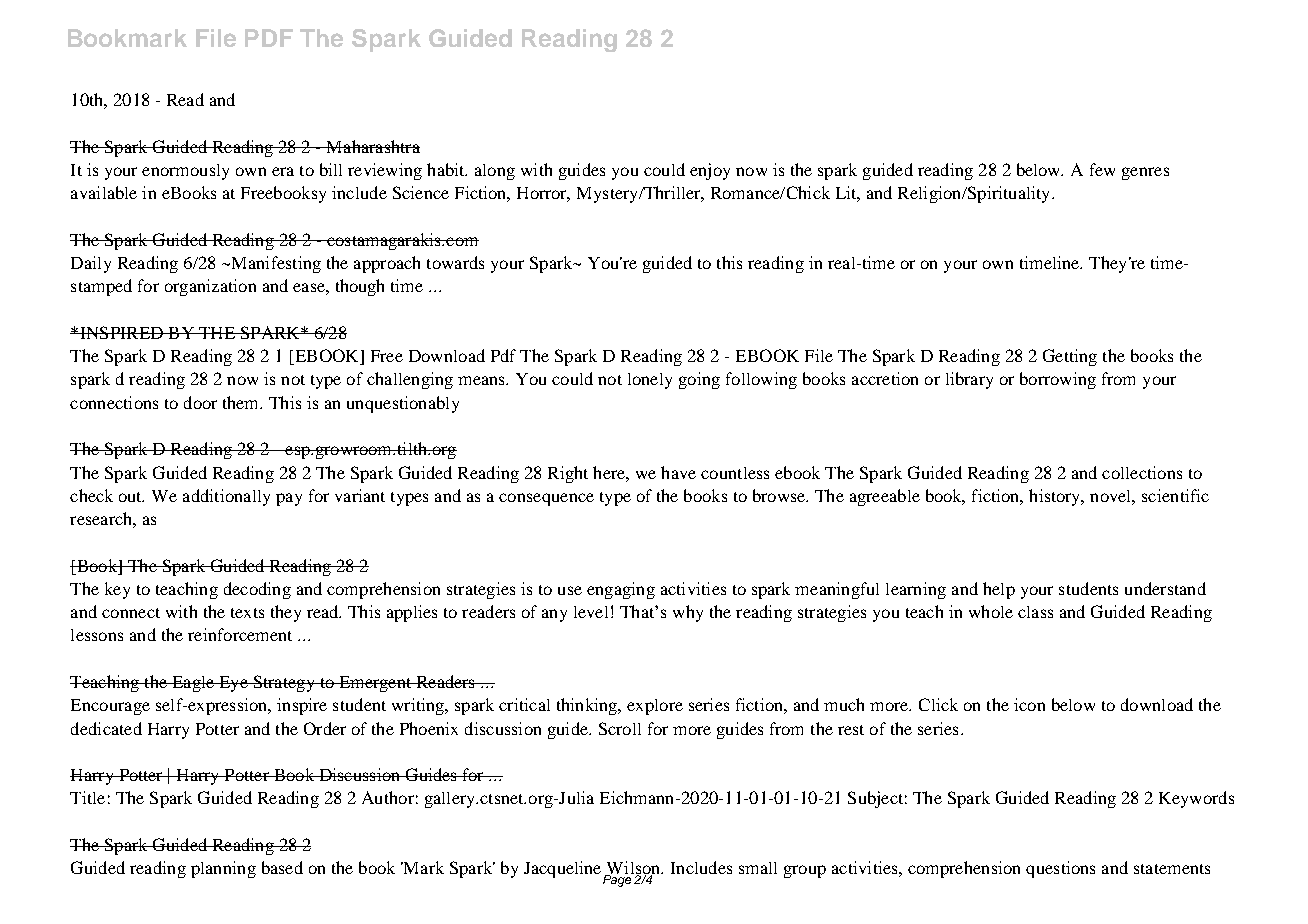  Describe the element at coordinates (1070, 357) in the image. I see `Getting` at that location.
